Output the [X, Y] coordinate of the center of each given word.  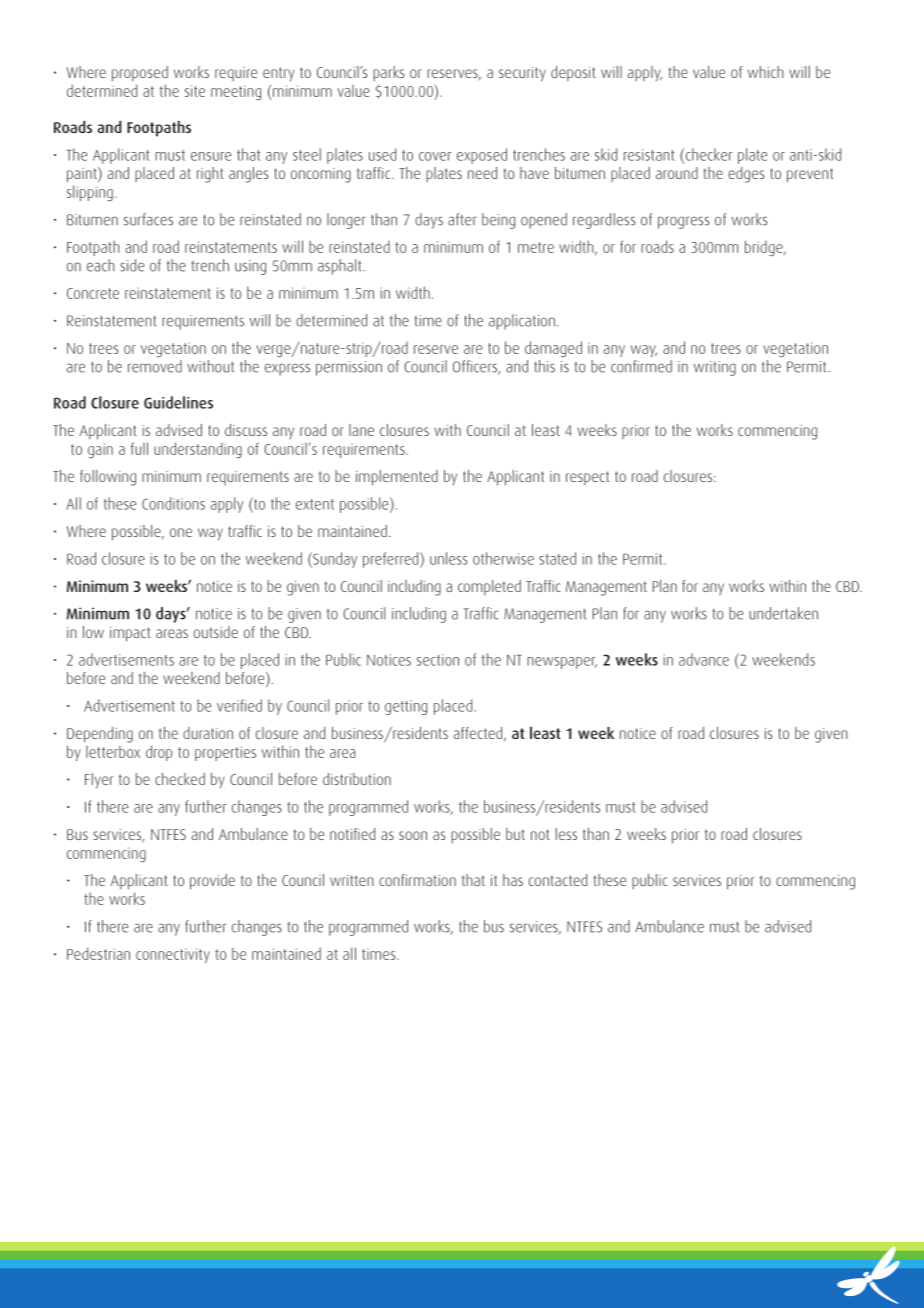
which [766, 72]
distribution [357, 779]
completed [489, 587]
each [101, 265]
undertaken [783, 613]
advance [704, 659]
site [195, 91]
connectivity [173, 955]
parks [389, 73]
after [462, 219]
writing [715, 368]
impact [130, 634]
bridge [765, 248]
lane [361, 430]
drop [159, 753]
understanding [198, 450]
